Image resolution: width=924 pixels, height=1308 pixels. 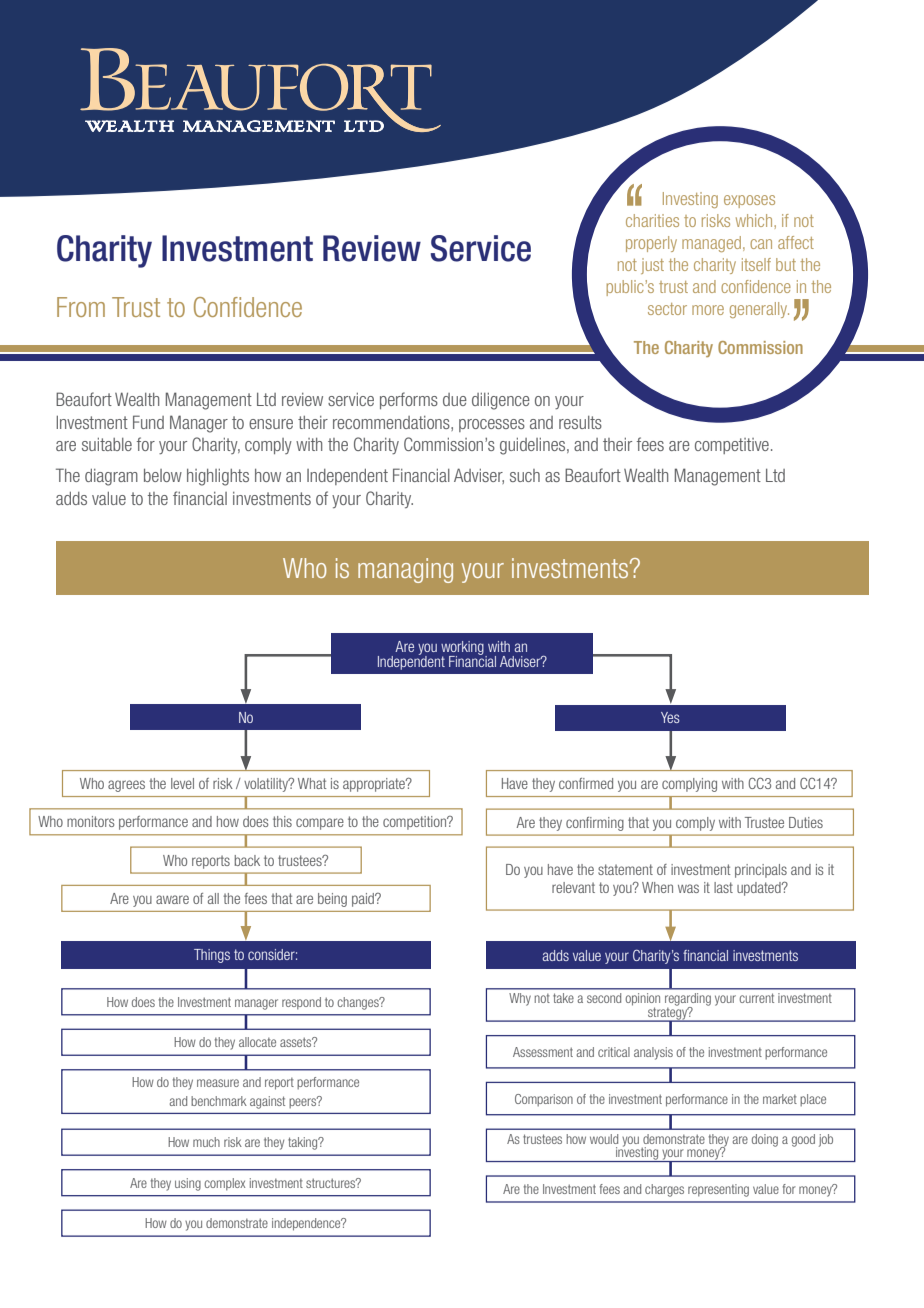 What do you see at coordinates (212, 956) in the screenshot?
I see `Things` at bounding box center [212, 956].
